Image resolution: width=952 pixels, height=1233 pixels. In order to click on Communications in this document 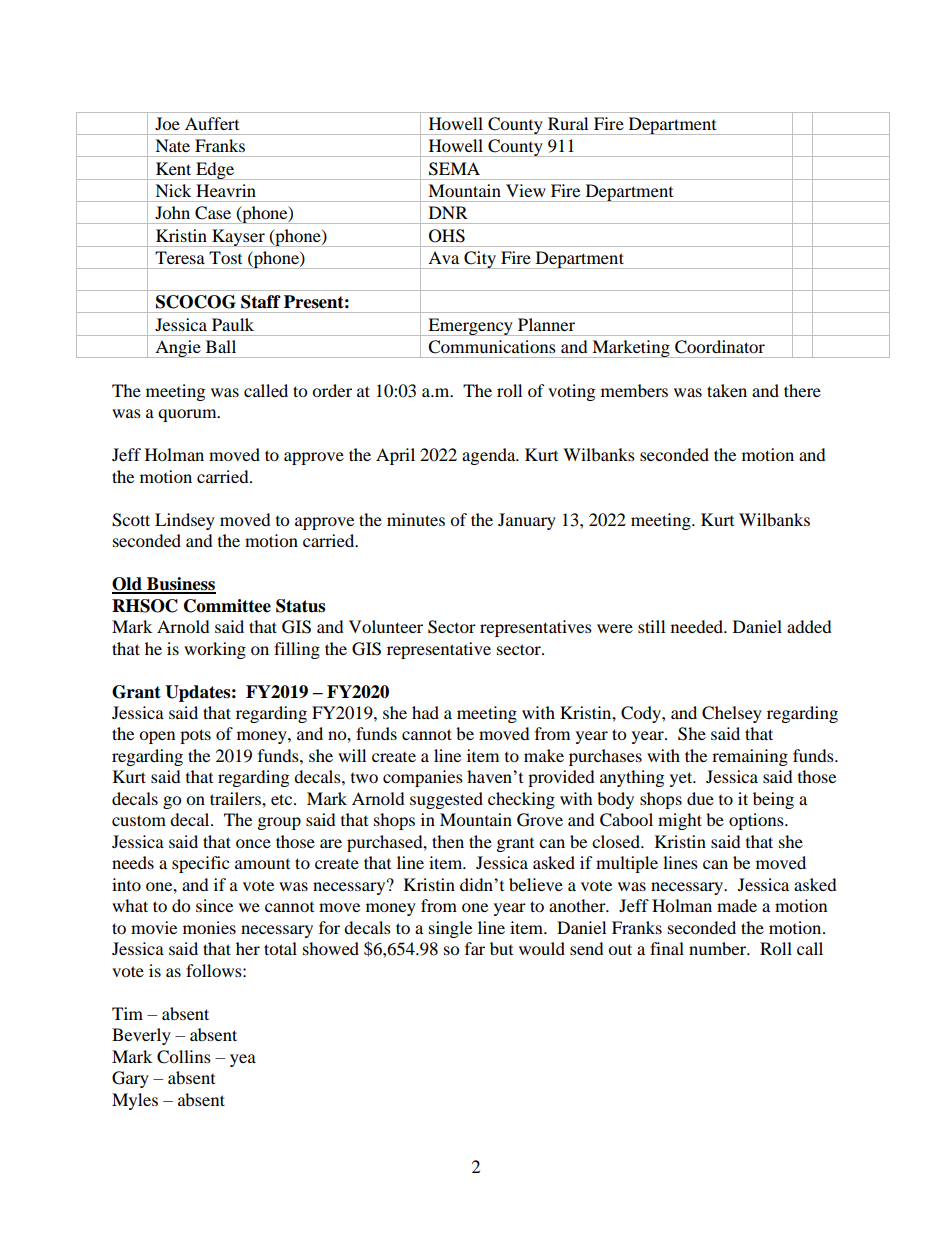, I will do `click(492, 347)`.
